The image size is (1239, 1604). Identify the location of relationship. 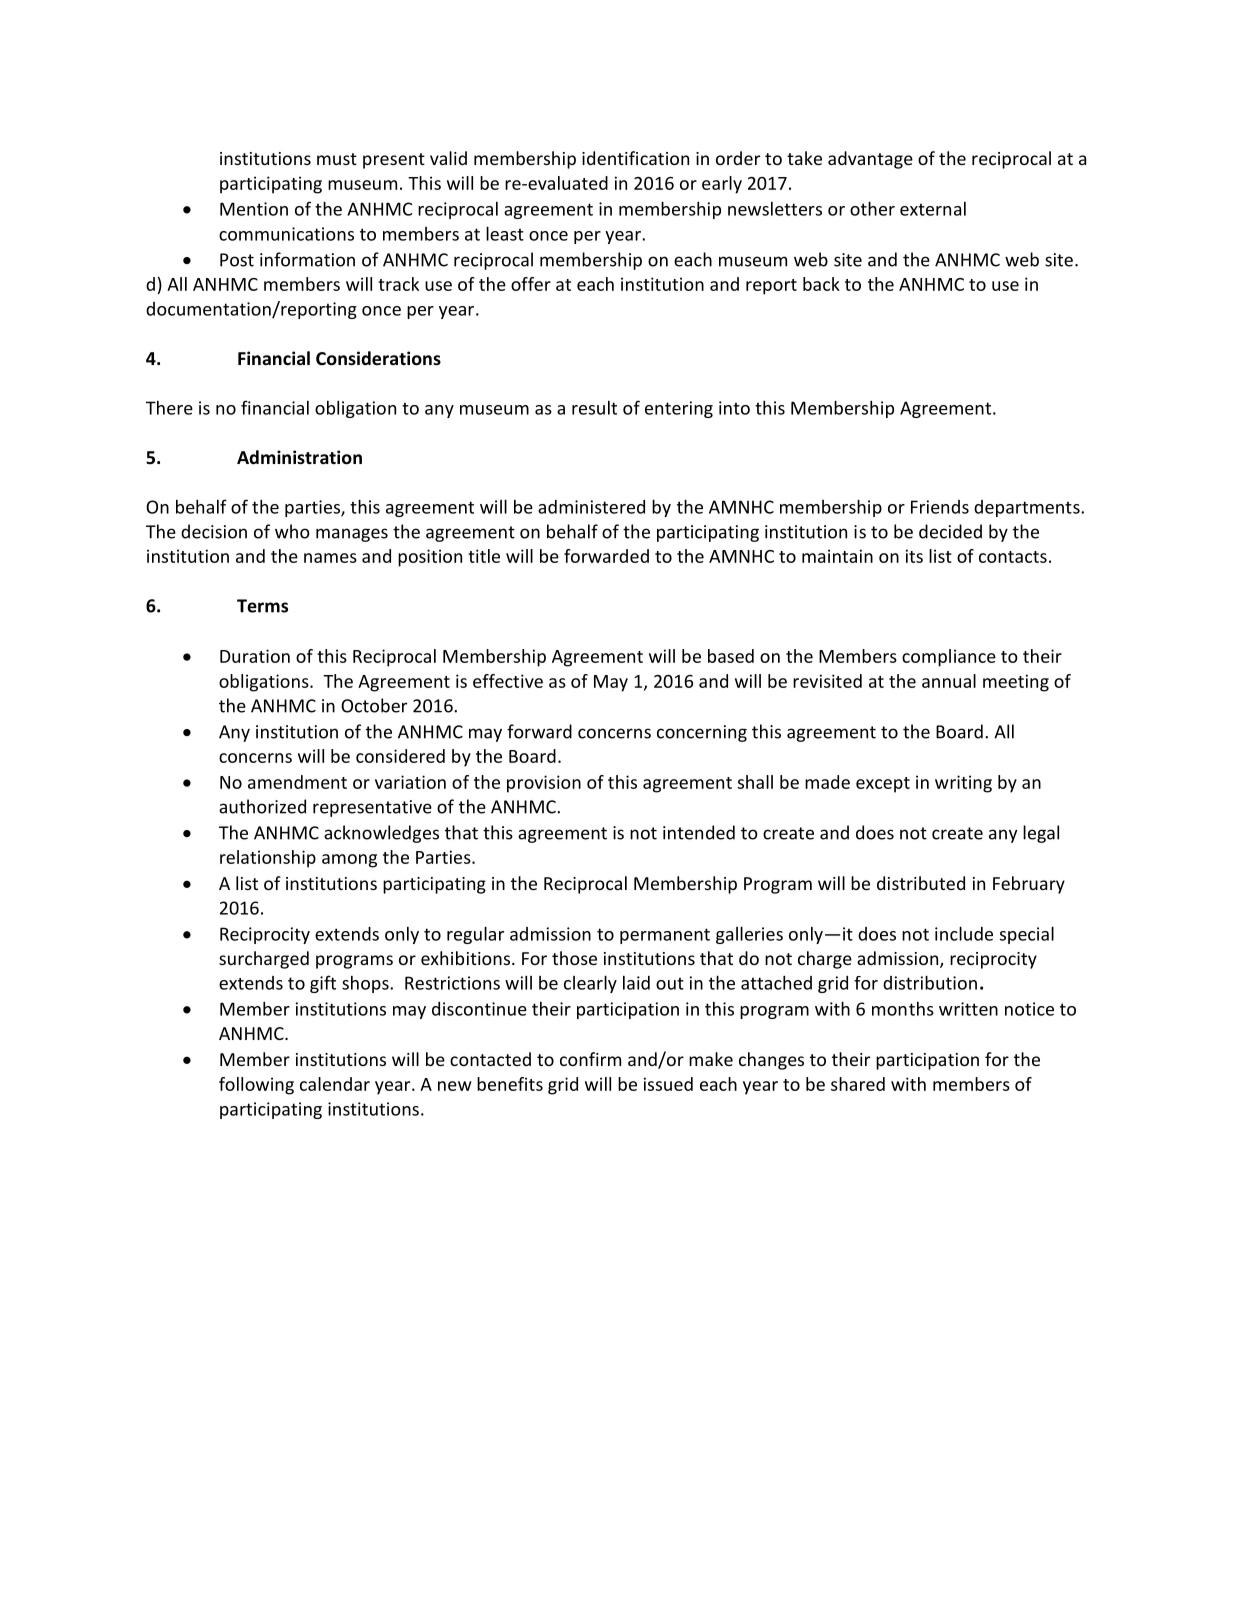
(268, 859).
